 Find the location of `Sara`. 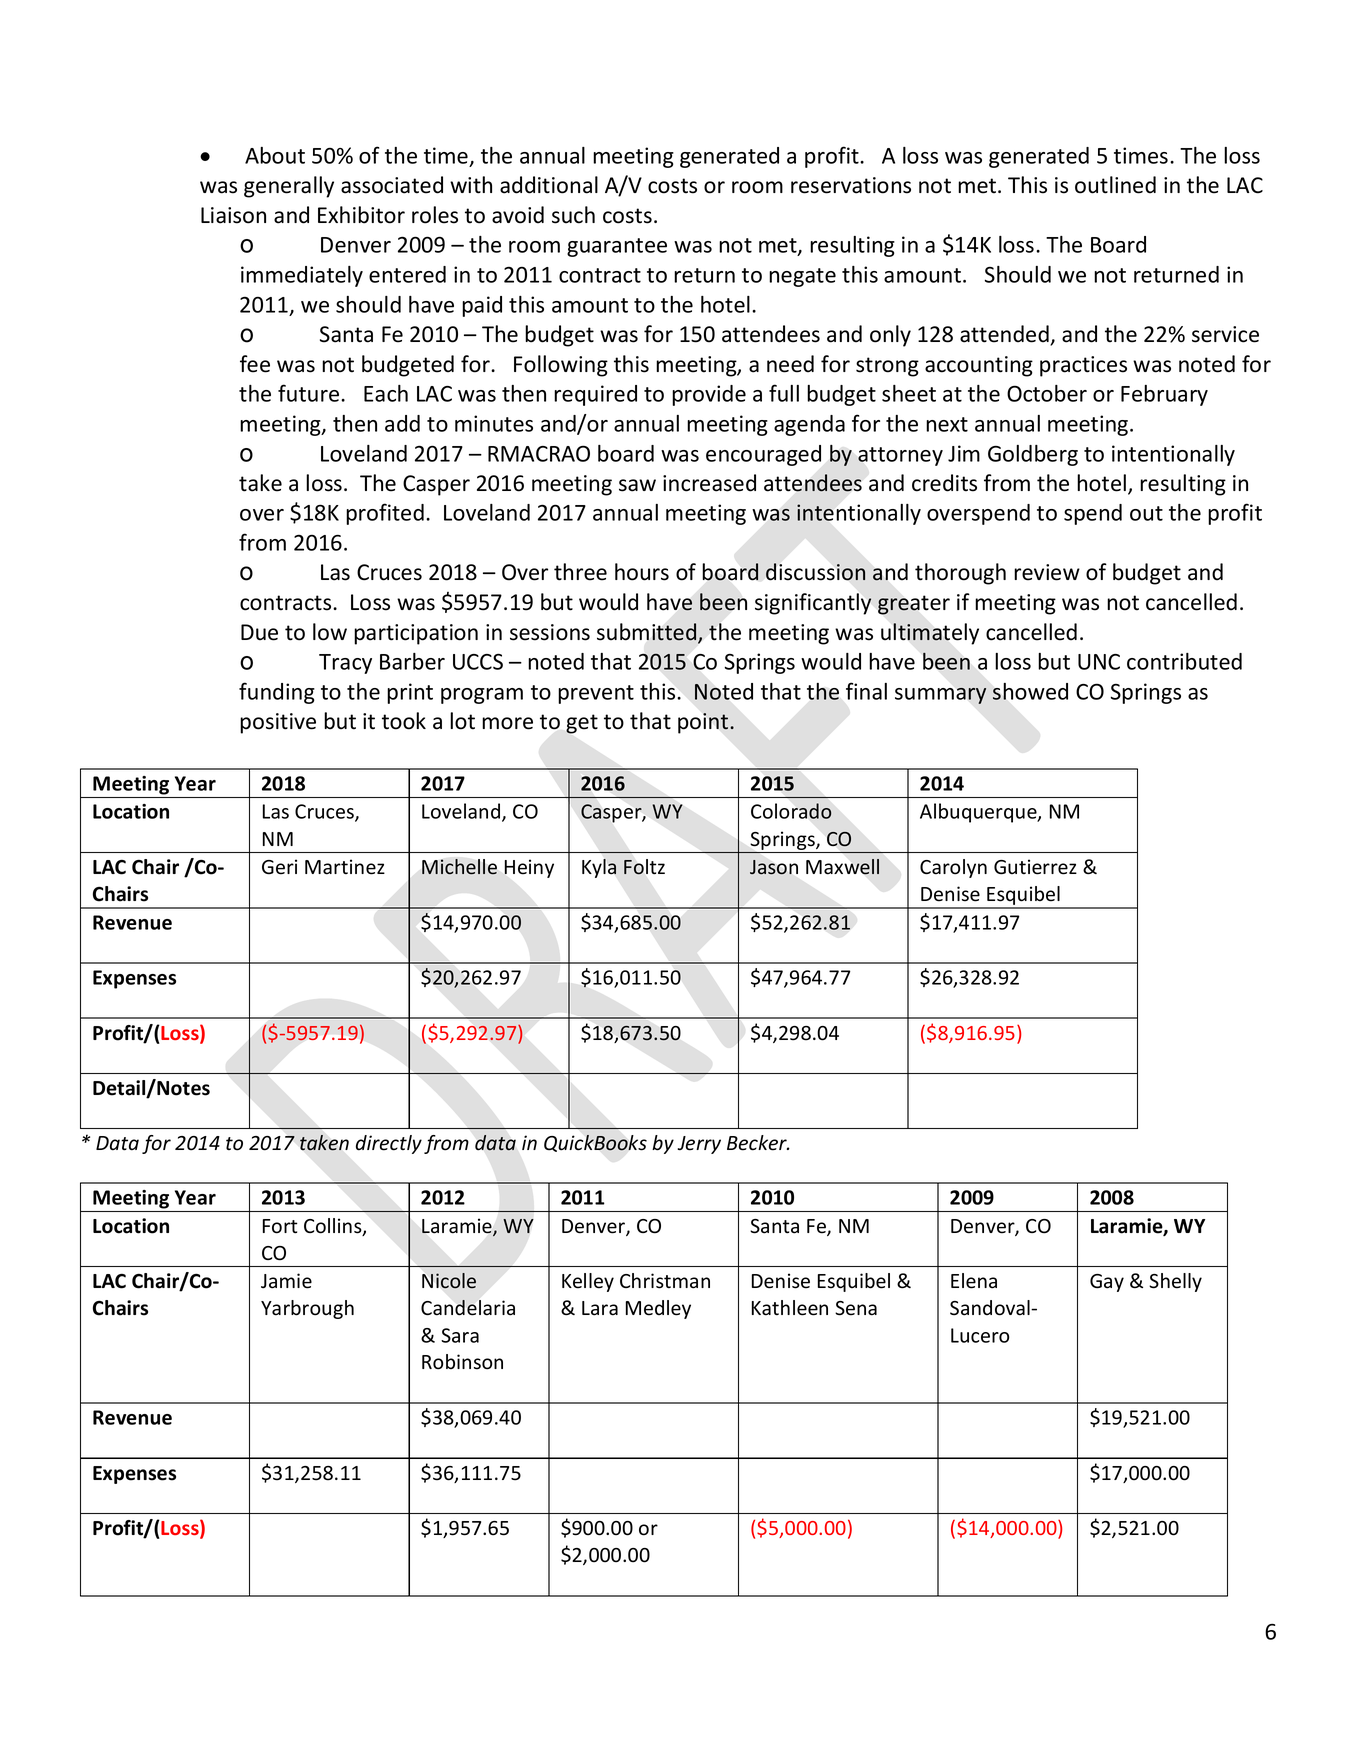

Sara is located at coordinates (460, 1335).
